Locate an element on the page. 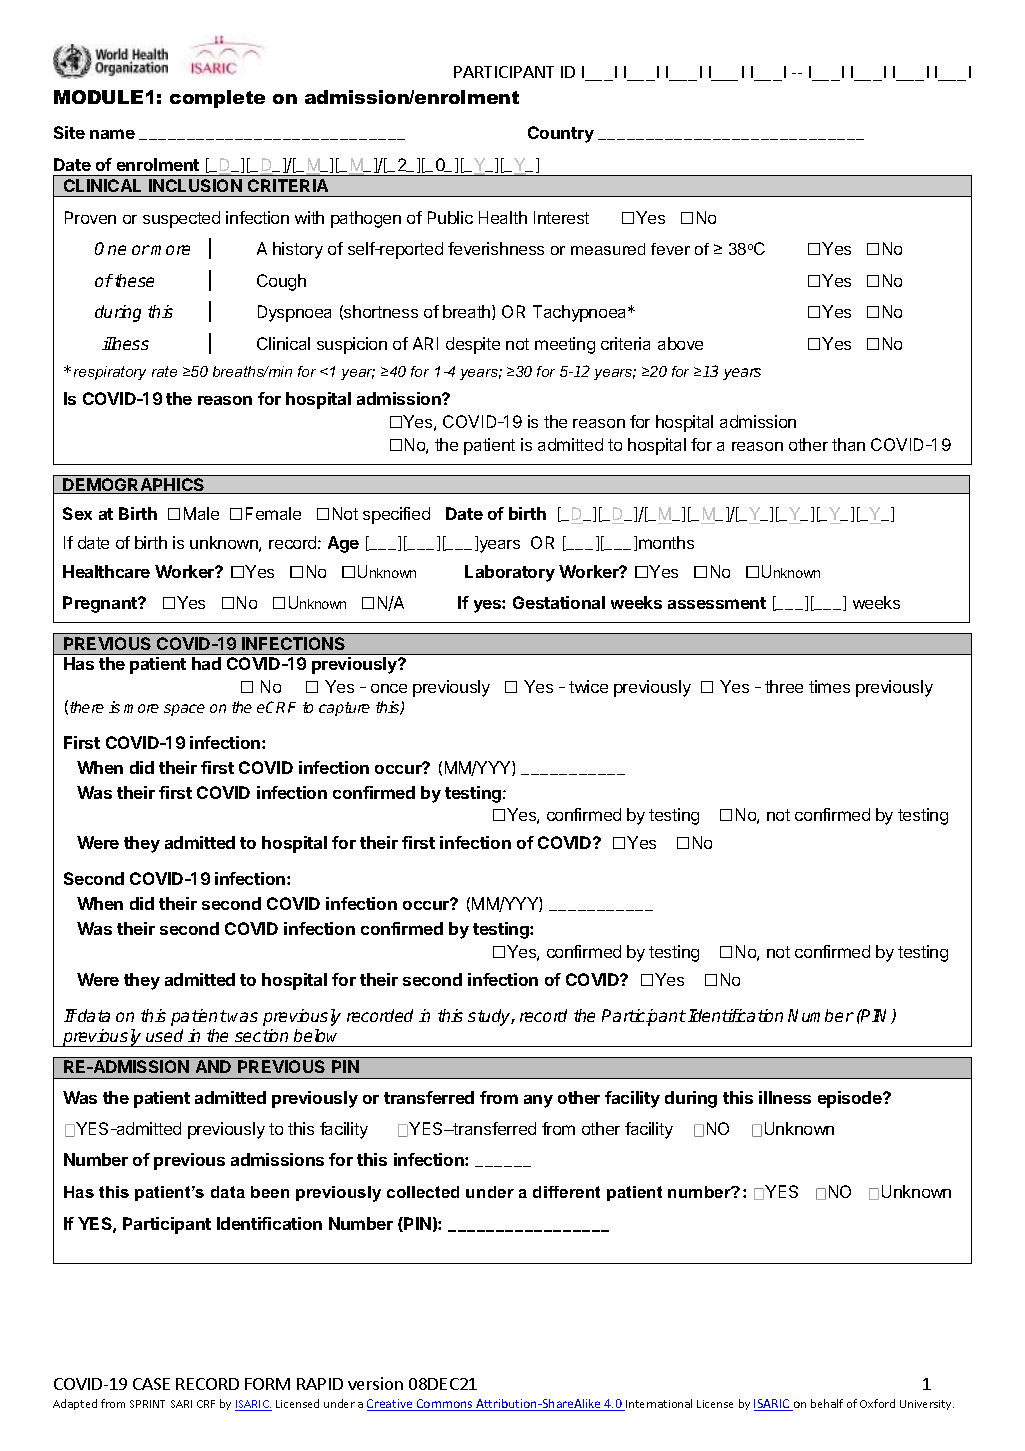  episode is located at coordinates (851, 1099).
